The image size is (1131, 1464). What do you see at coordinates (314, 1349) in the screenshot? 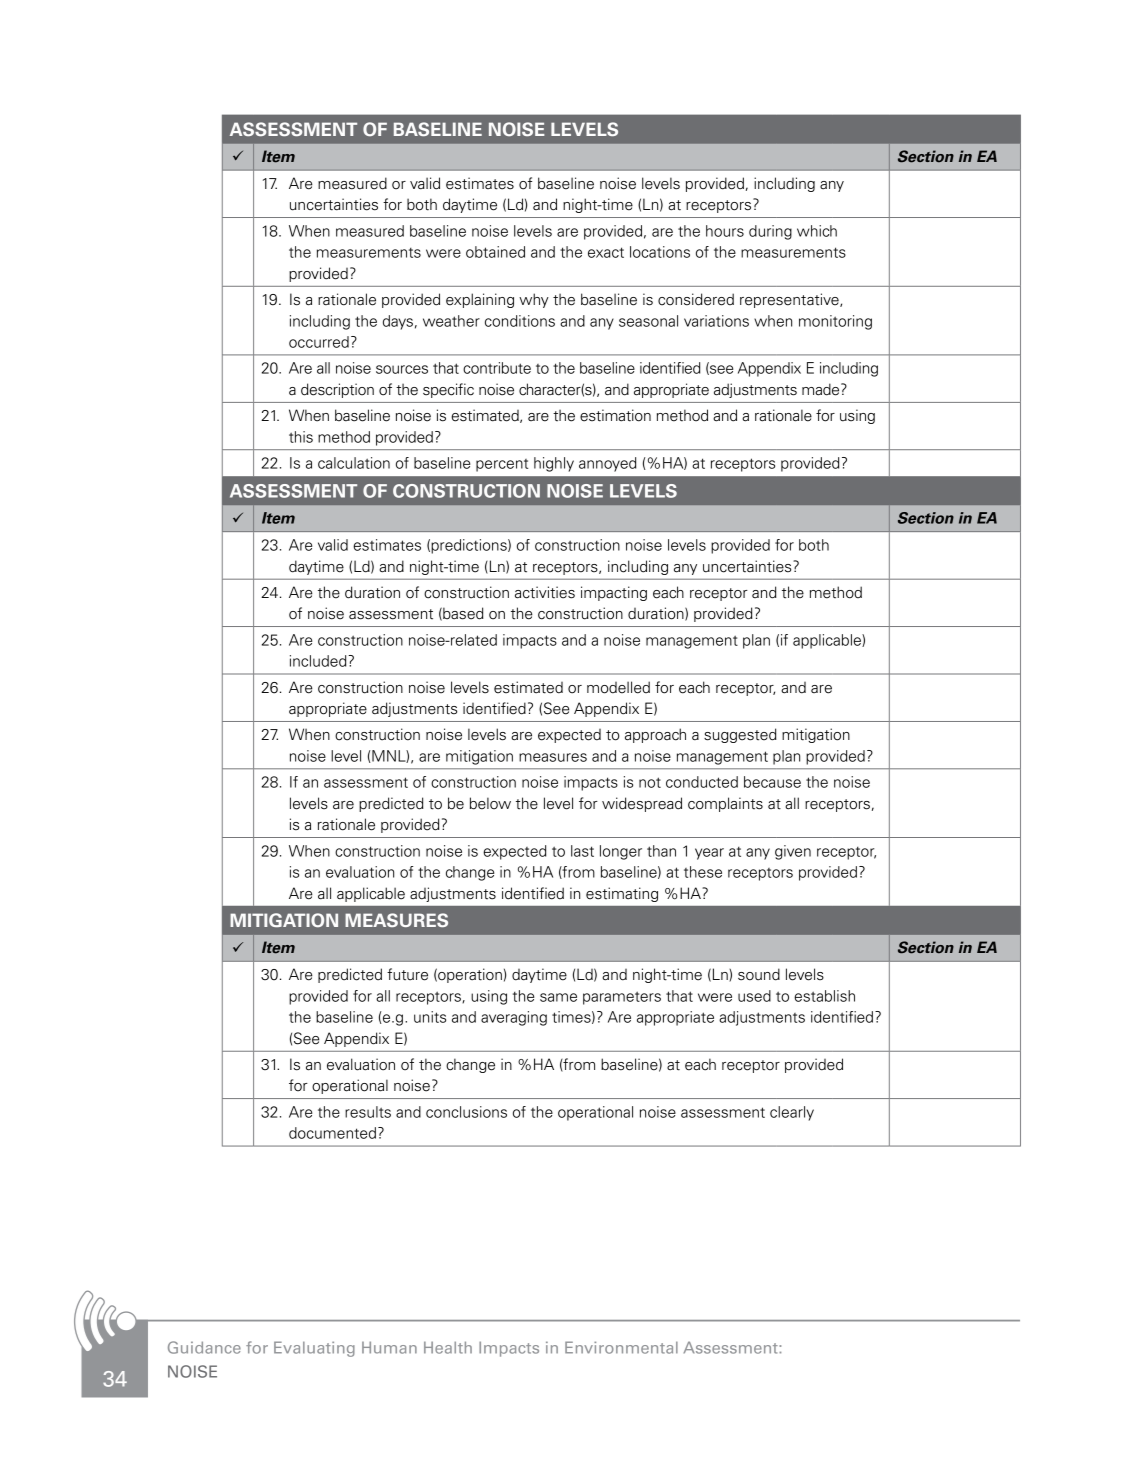
I see `Evaluating` at bounding box center [314, 1349].
